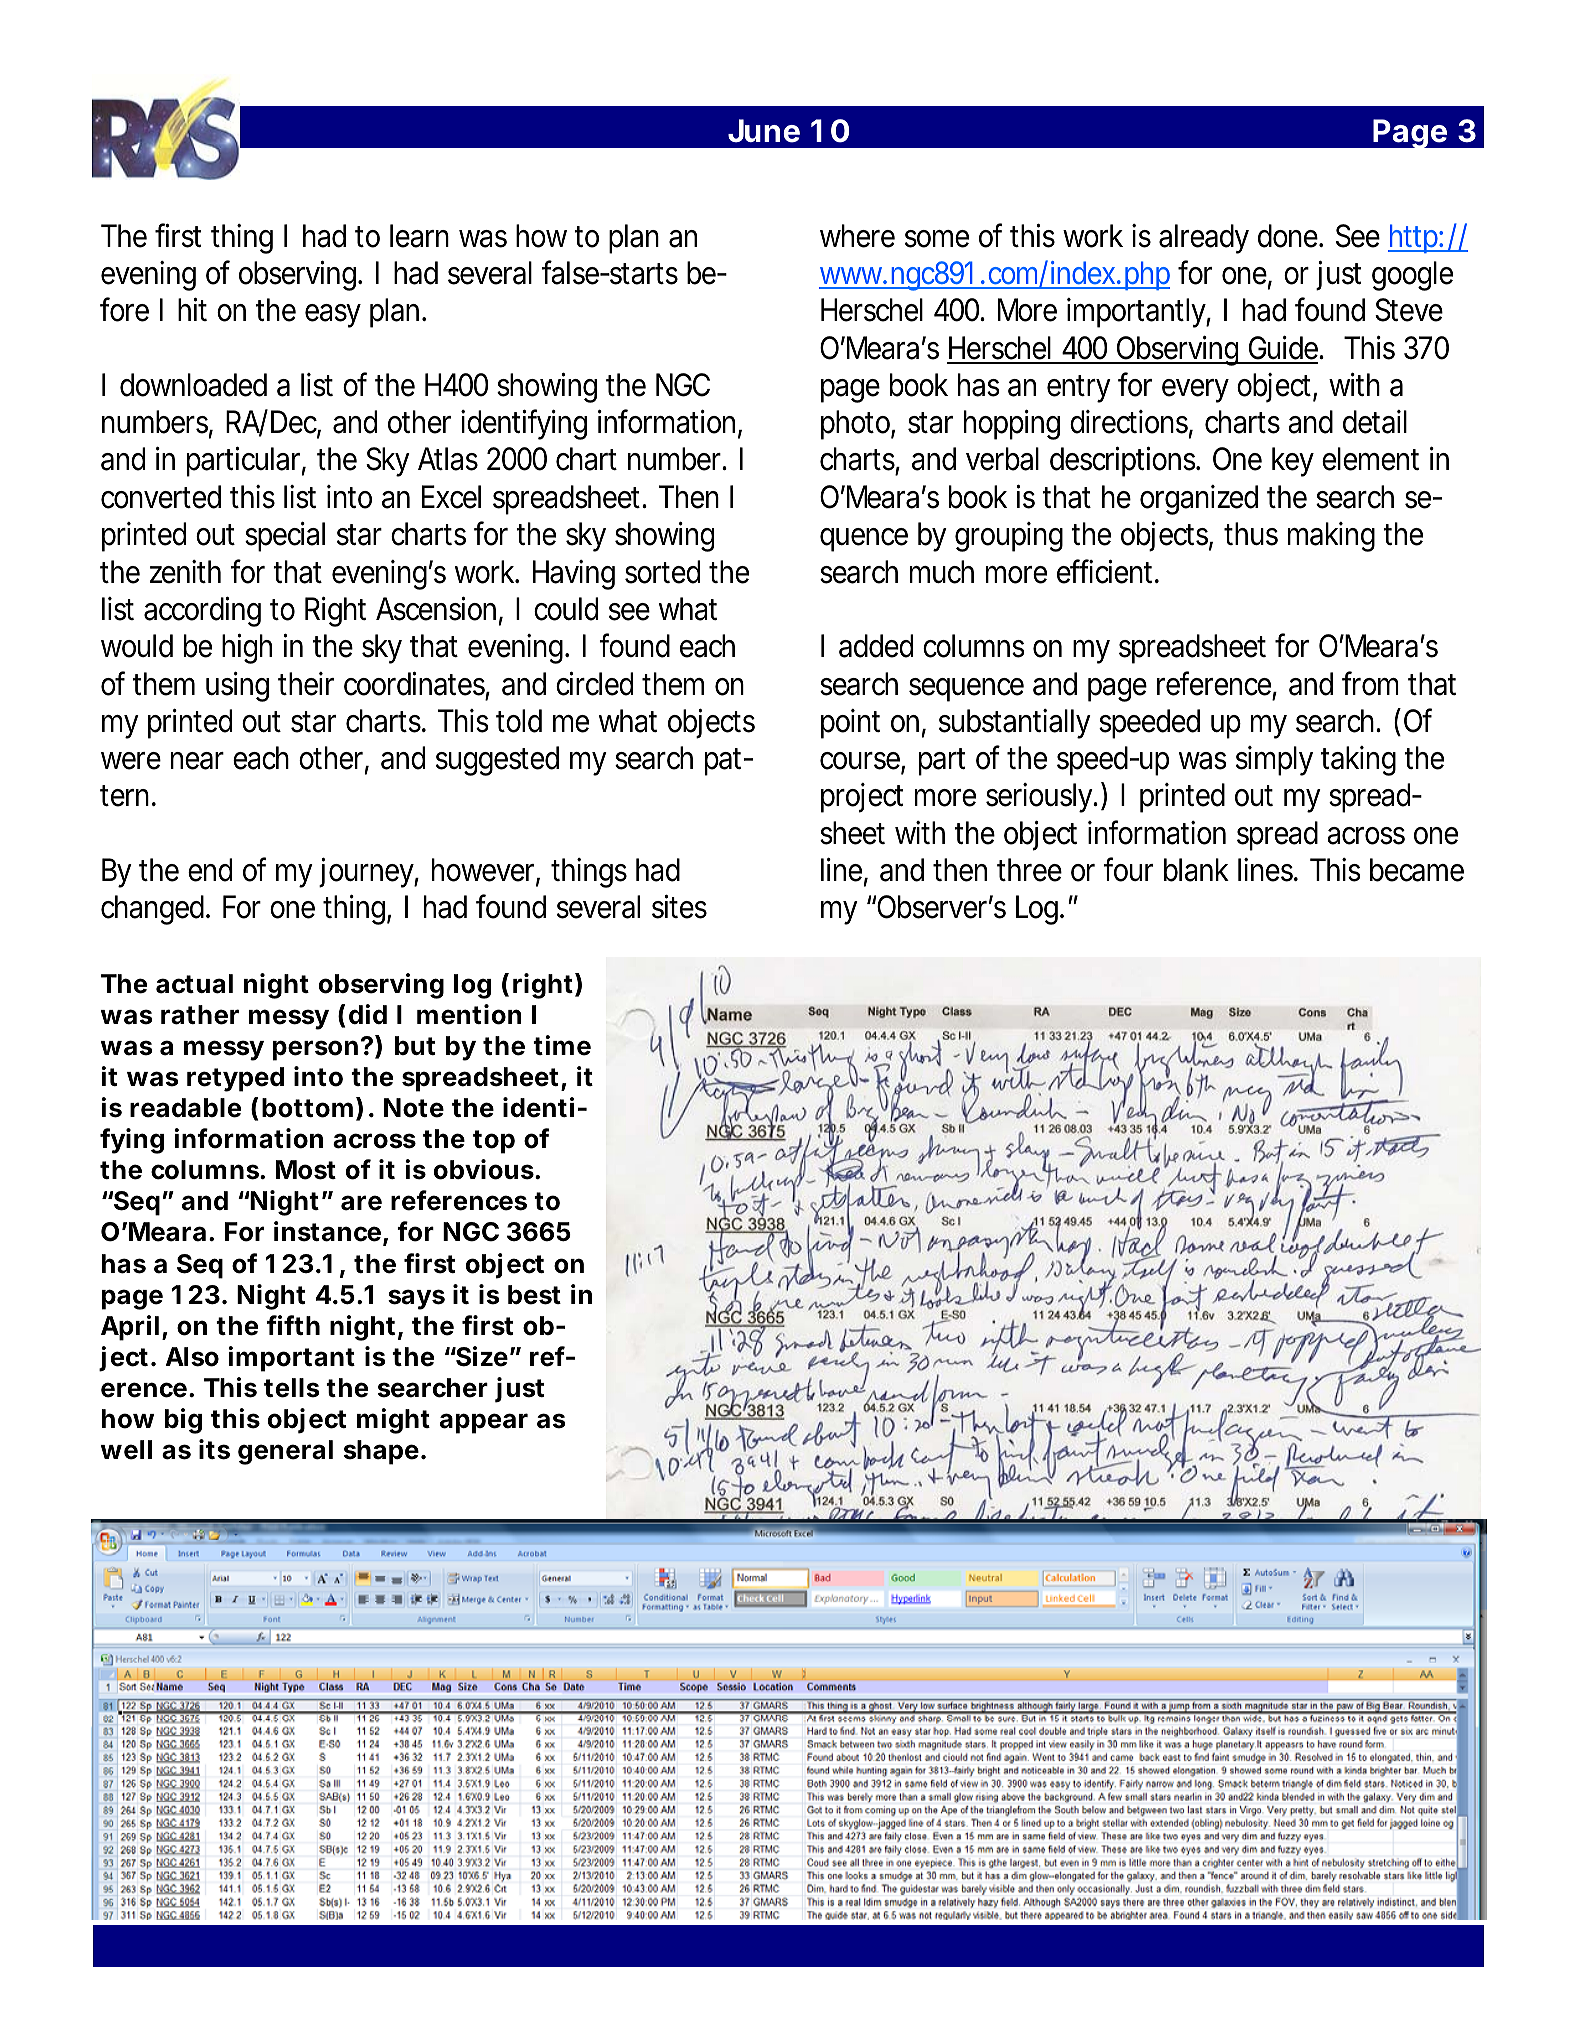 The height and width of the image is (2041, 1577). Describe the element at coordinates (662, 572) in the image. I see `sorted` at that location.
